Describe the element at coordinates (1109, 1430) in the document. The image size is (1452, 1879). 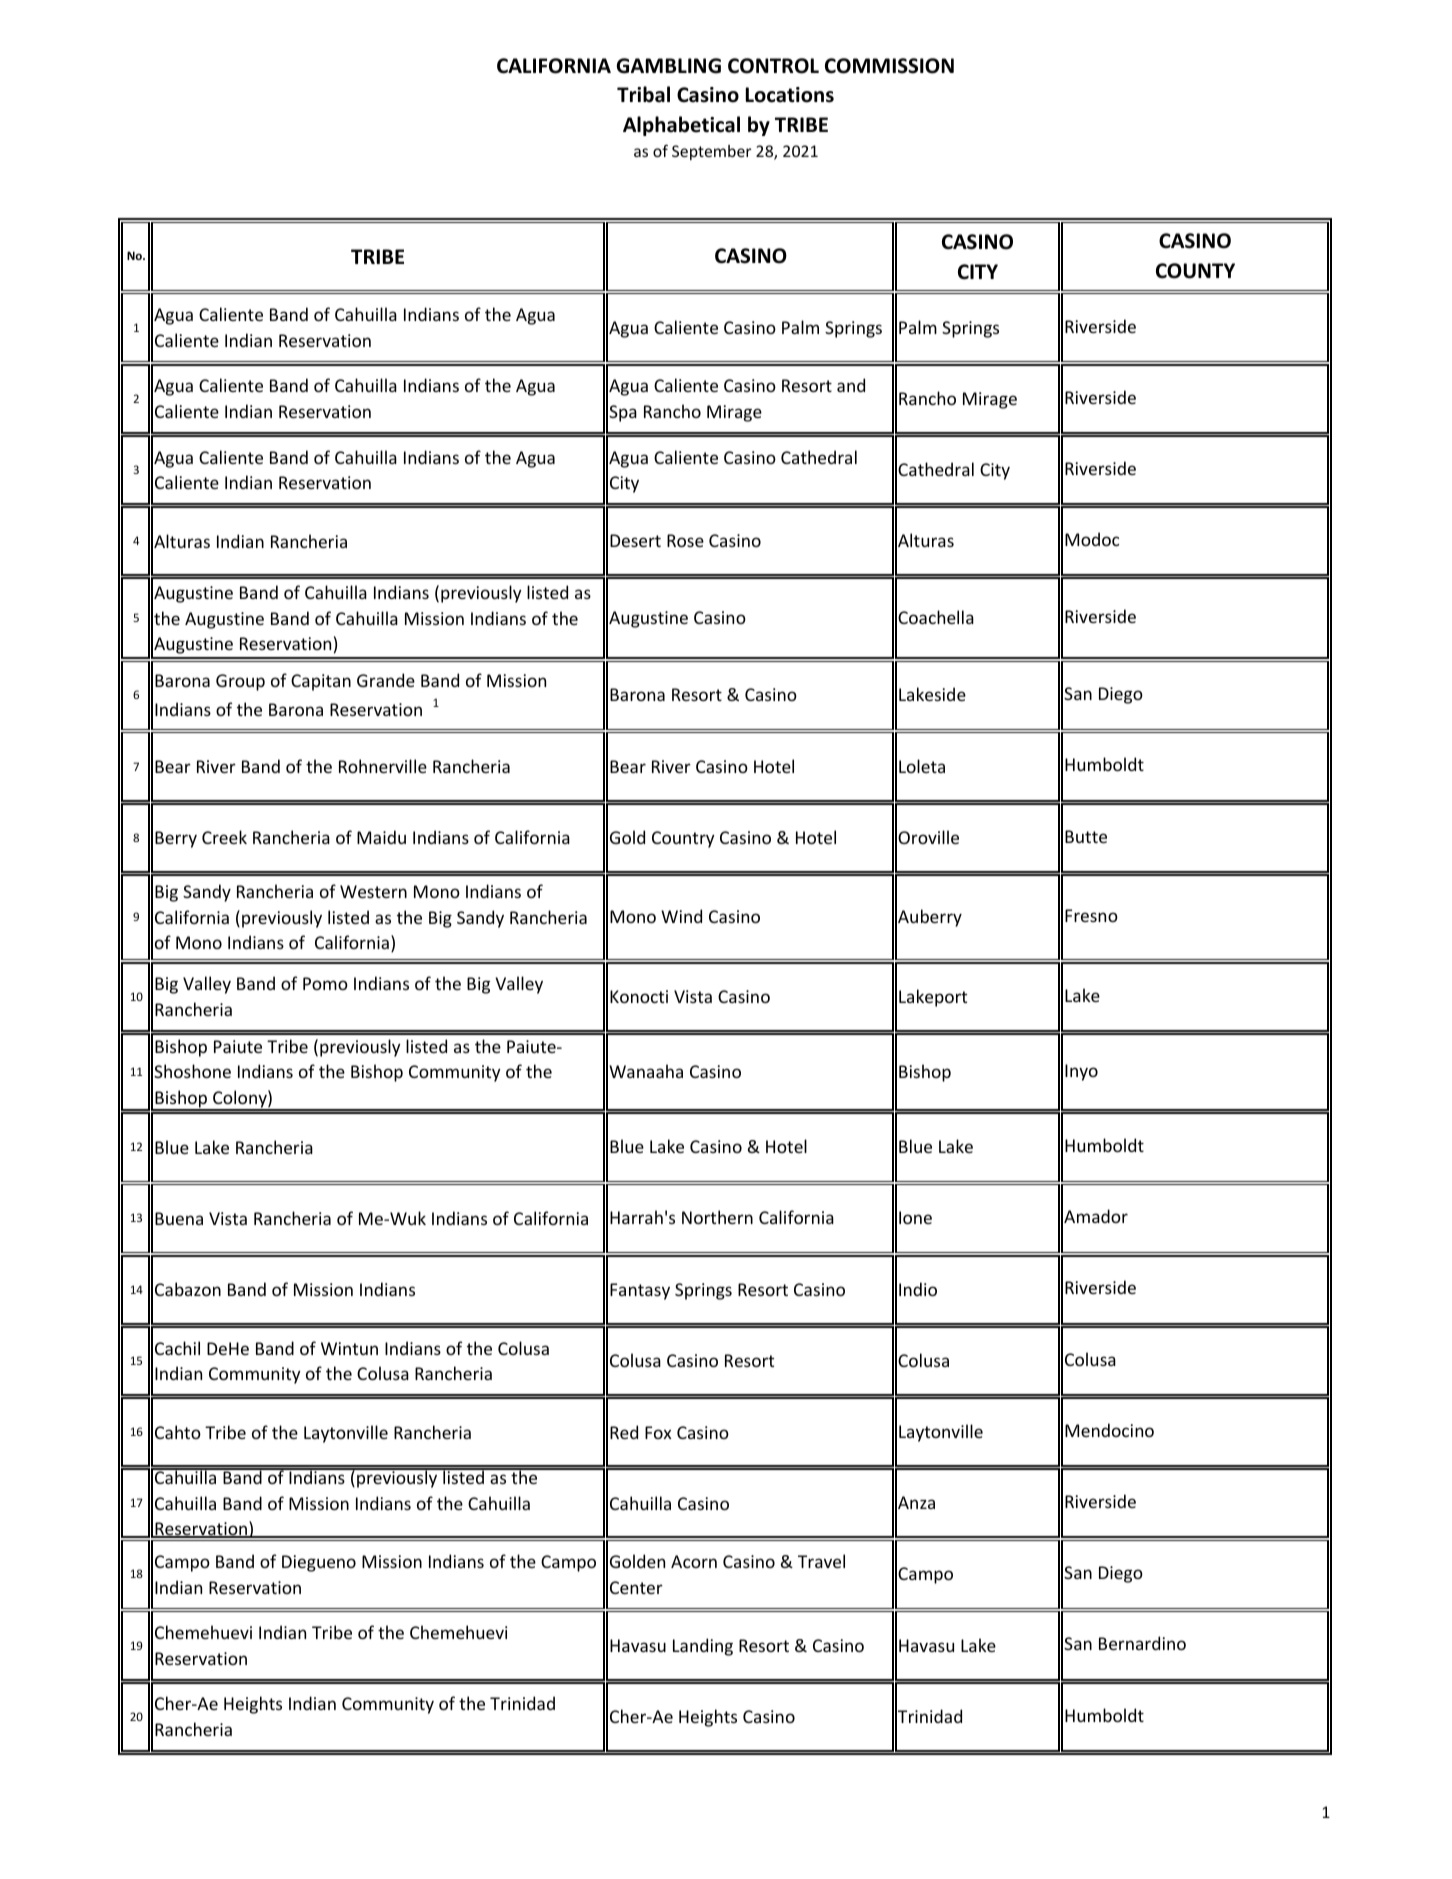
I see `Mendocino` at that location.
